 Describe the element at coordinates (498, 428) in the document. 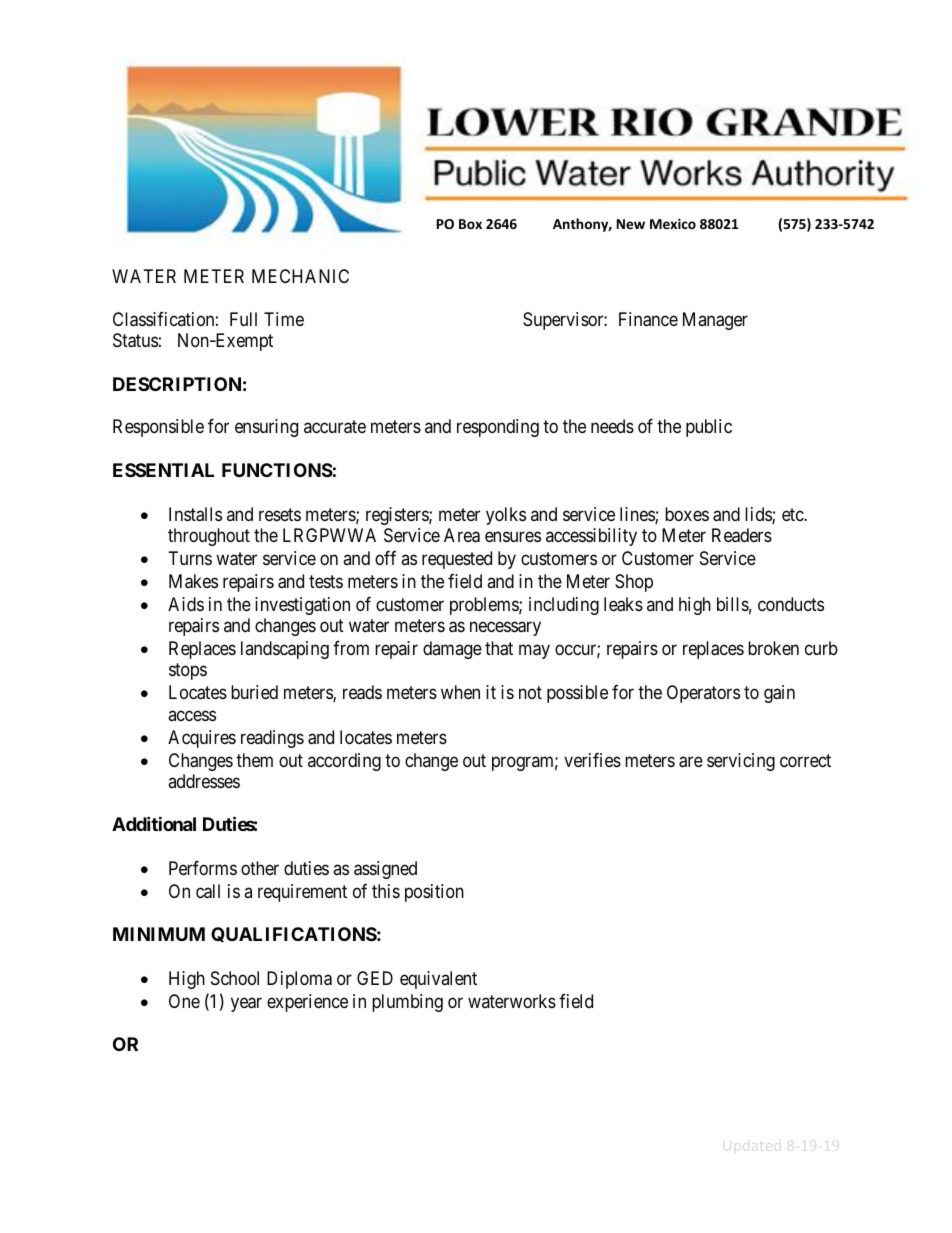

I see `responding` at that location.
